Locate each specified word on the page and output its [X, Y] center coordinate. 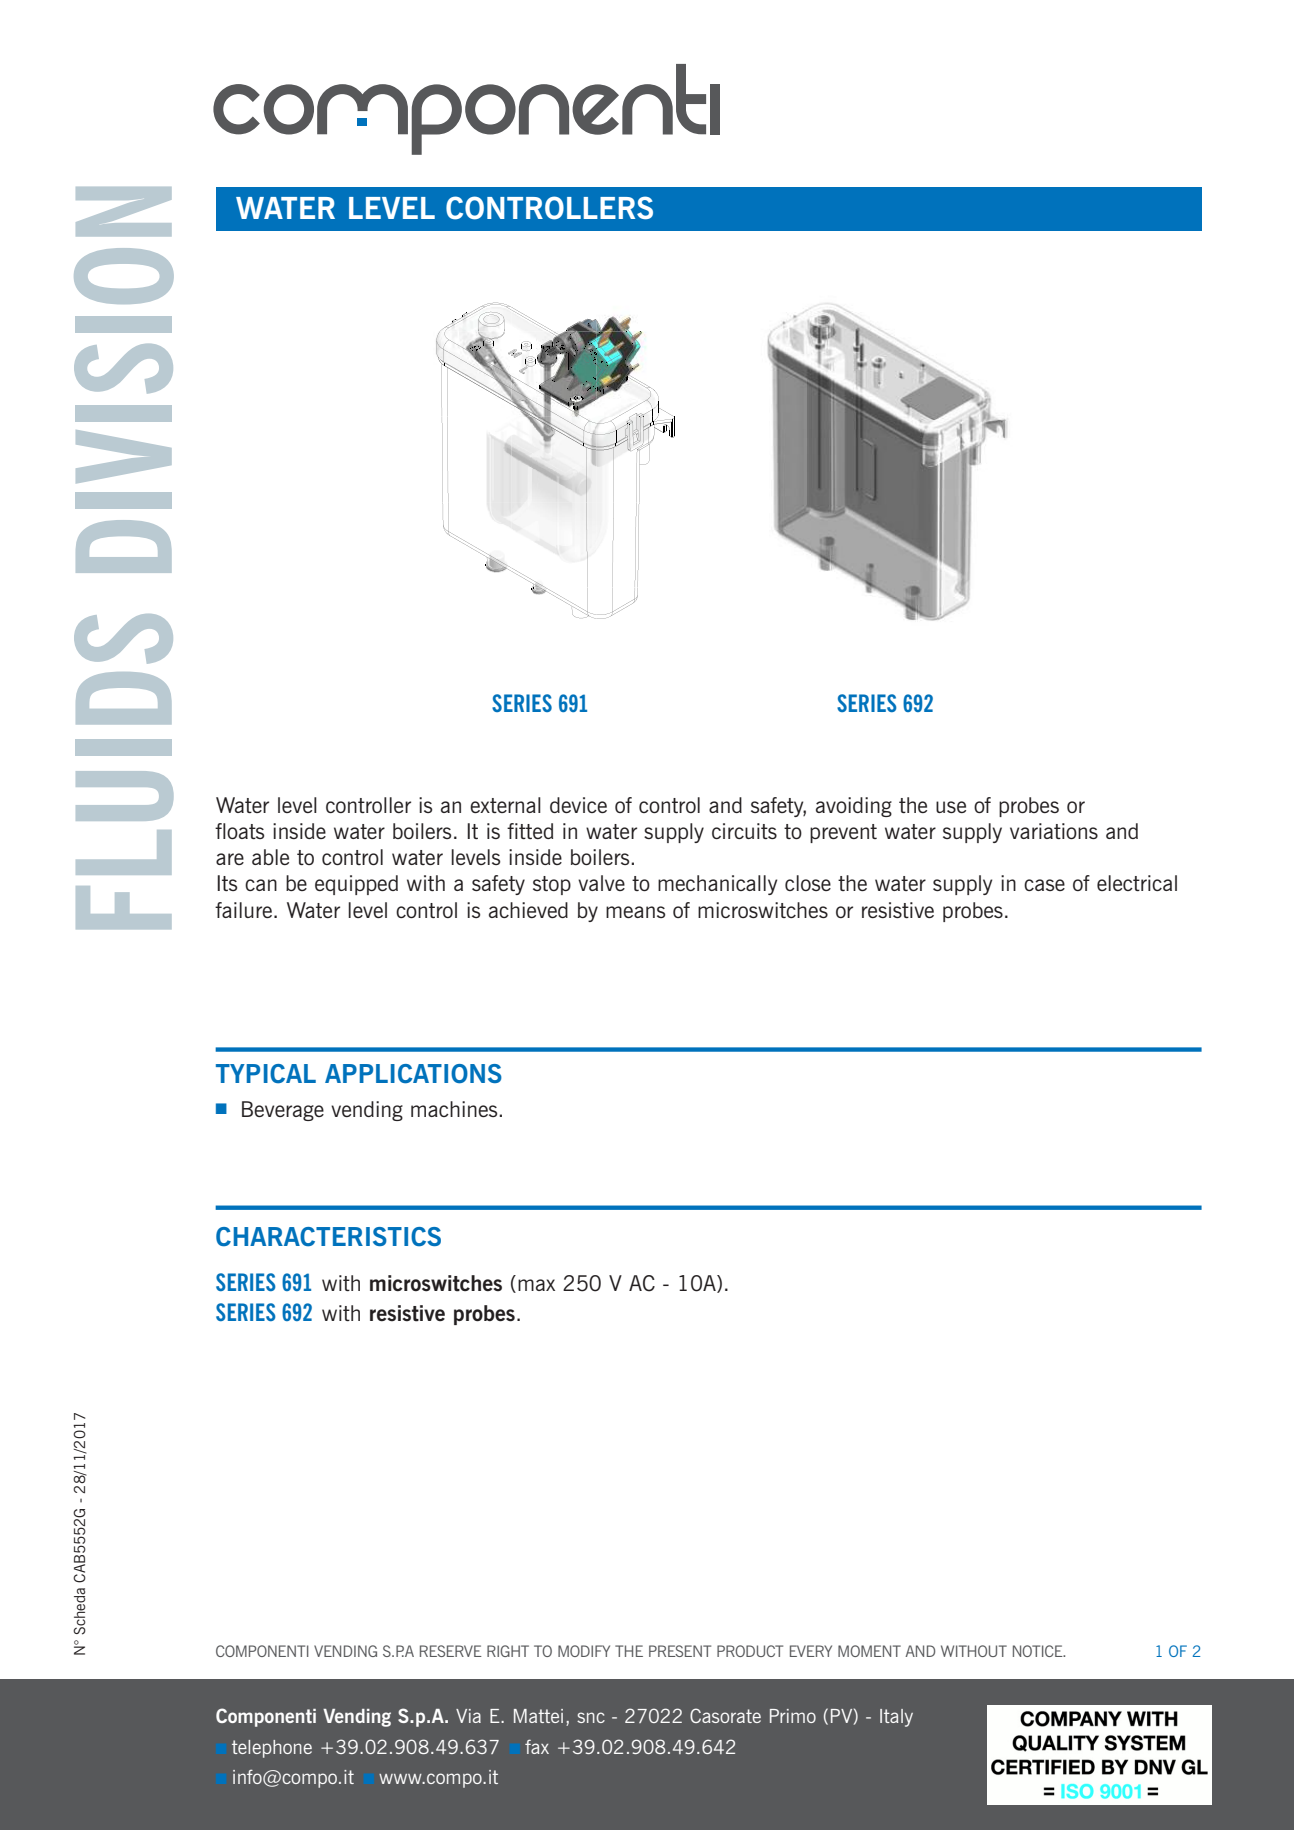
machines [455, 1109]
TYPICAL [266, 1074]
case [1044, 885]
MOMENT [869, 1651]
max [536, 1285]
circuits [744, 831]
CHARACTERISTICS [328, 1237]
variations [1054, 831]
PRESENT [680, 1651]
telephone [272, 1749]
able [270, 857]
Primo [793, 1716]
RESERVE [451, 1651]
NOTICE [1039, 1651]
